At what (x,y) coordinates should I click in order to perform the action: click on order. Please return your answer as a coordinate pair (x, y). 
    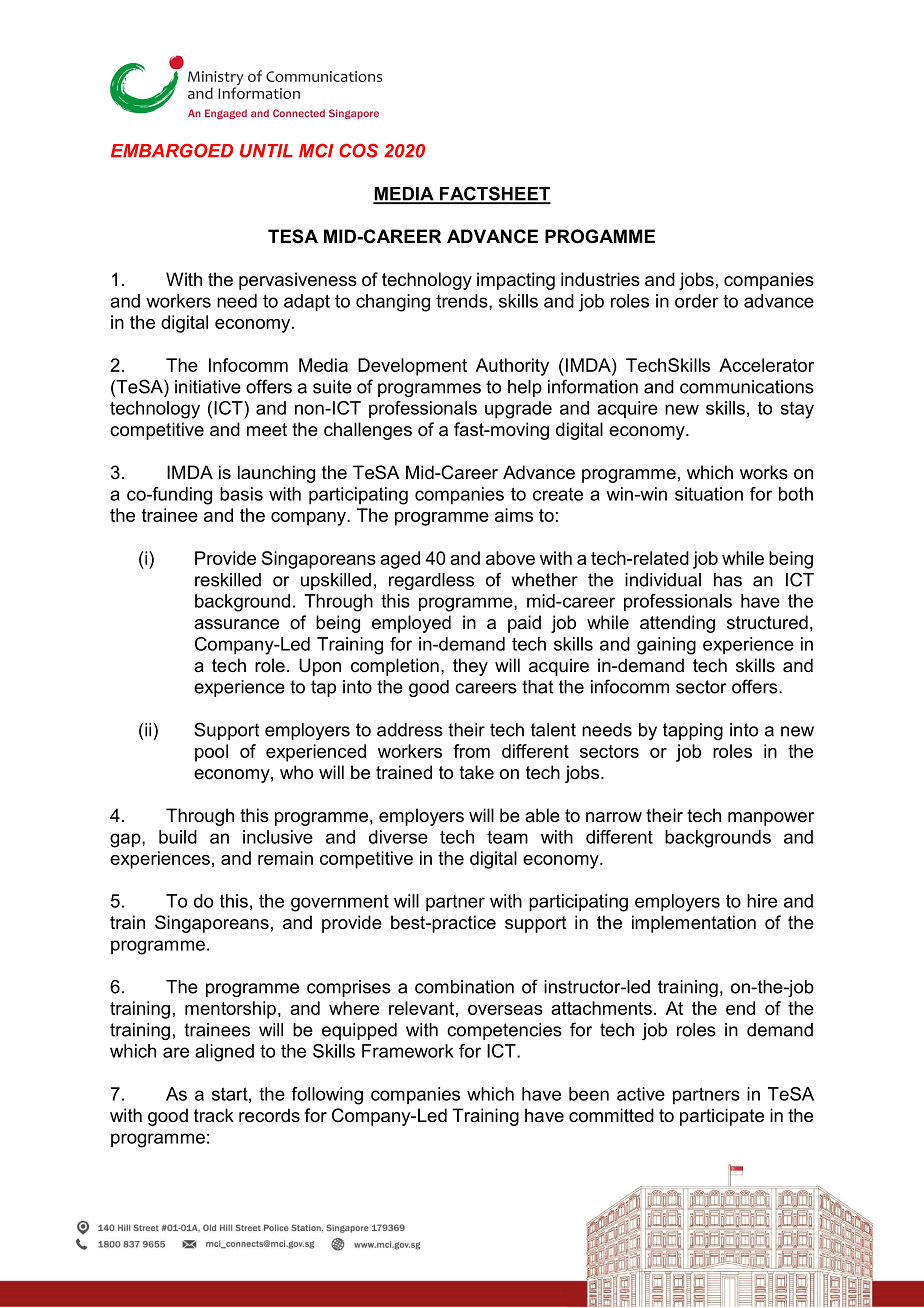
    Looking at the image, I should click on (697, 301).
